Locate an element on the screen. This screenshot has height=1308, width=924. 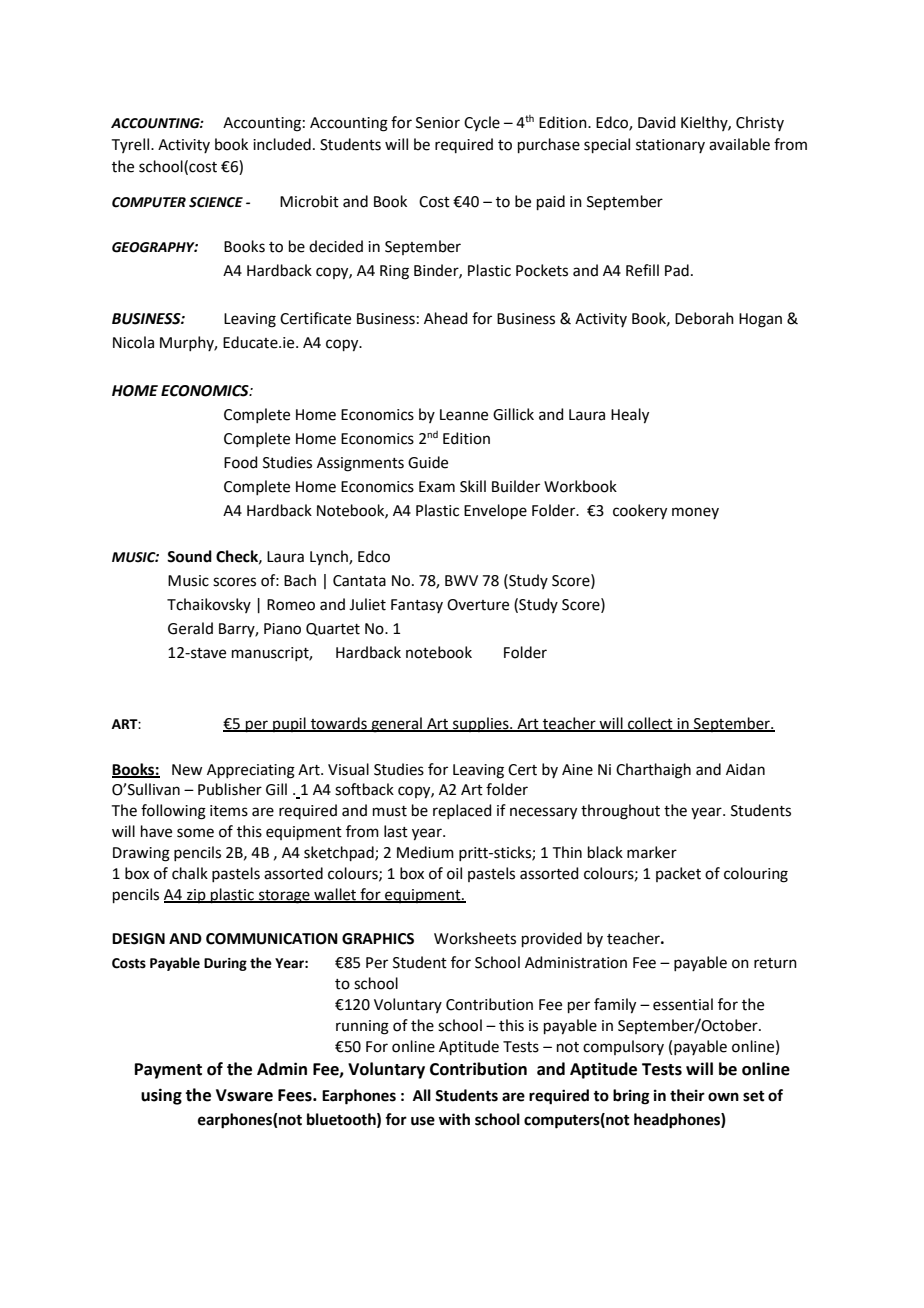
Gerald is located at coordinates (190, 628).
